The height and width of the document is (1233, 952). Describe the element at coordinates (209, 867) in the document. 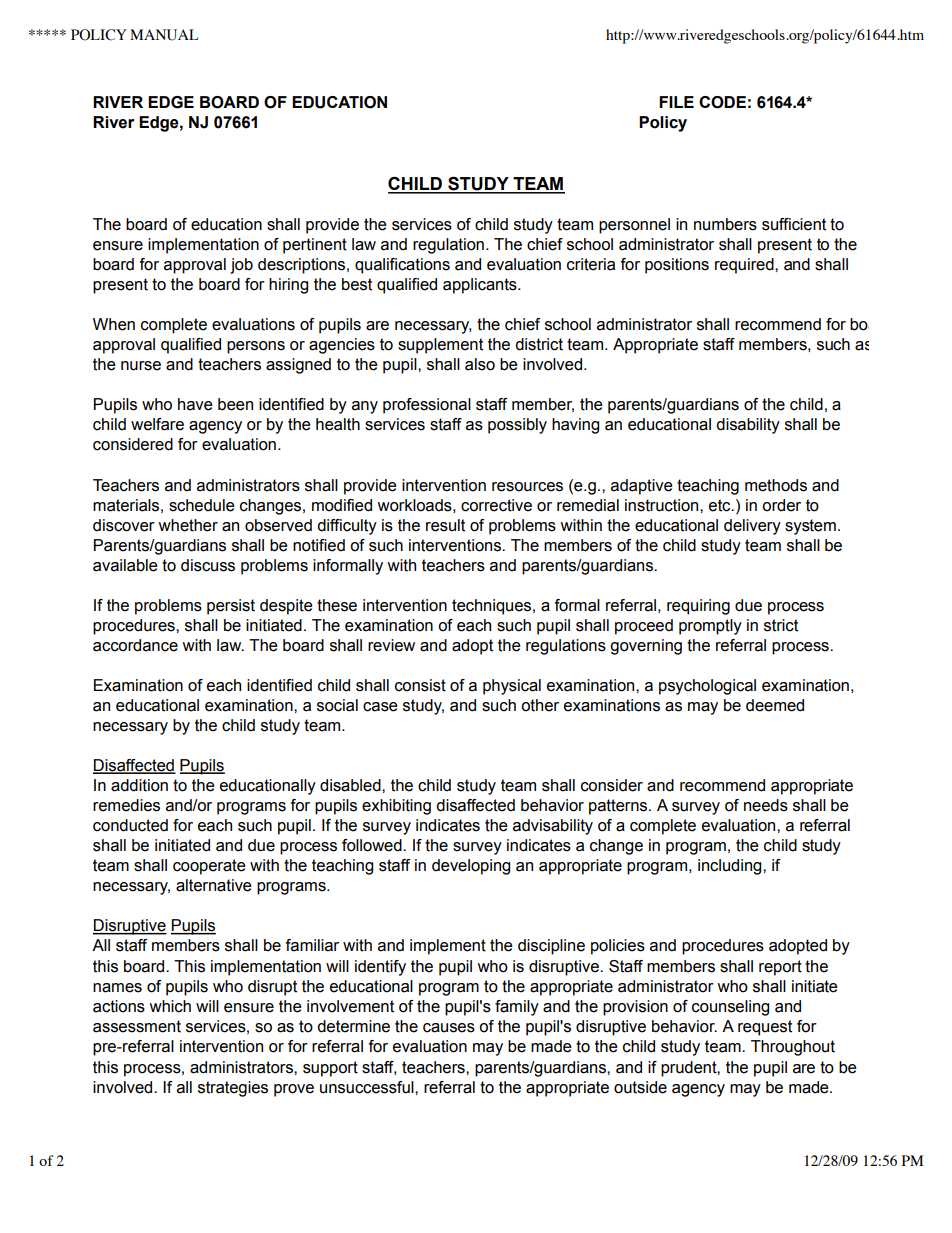

I see `cooperate` at that location.
